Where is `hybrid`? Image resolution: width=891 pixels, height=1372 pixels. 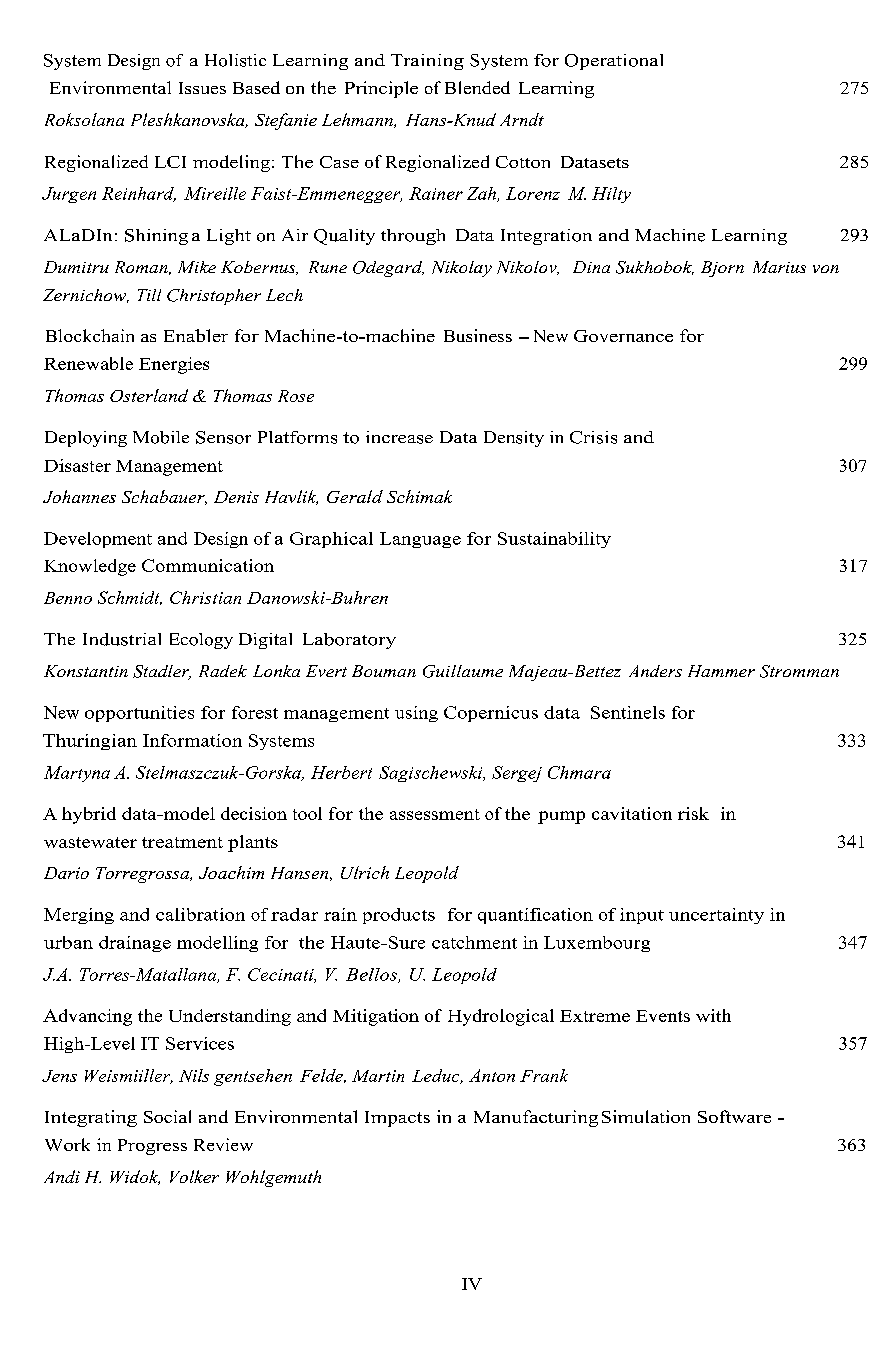 hybrid is located at coordinates (89, 815).
